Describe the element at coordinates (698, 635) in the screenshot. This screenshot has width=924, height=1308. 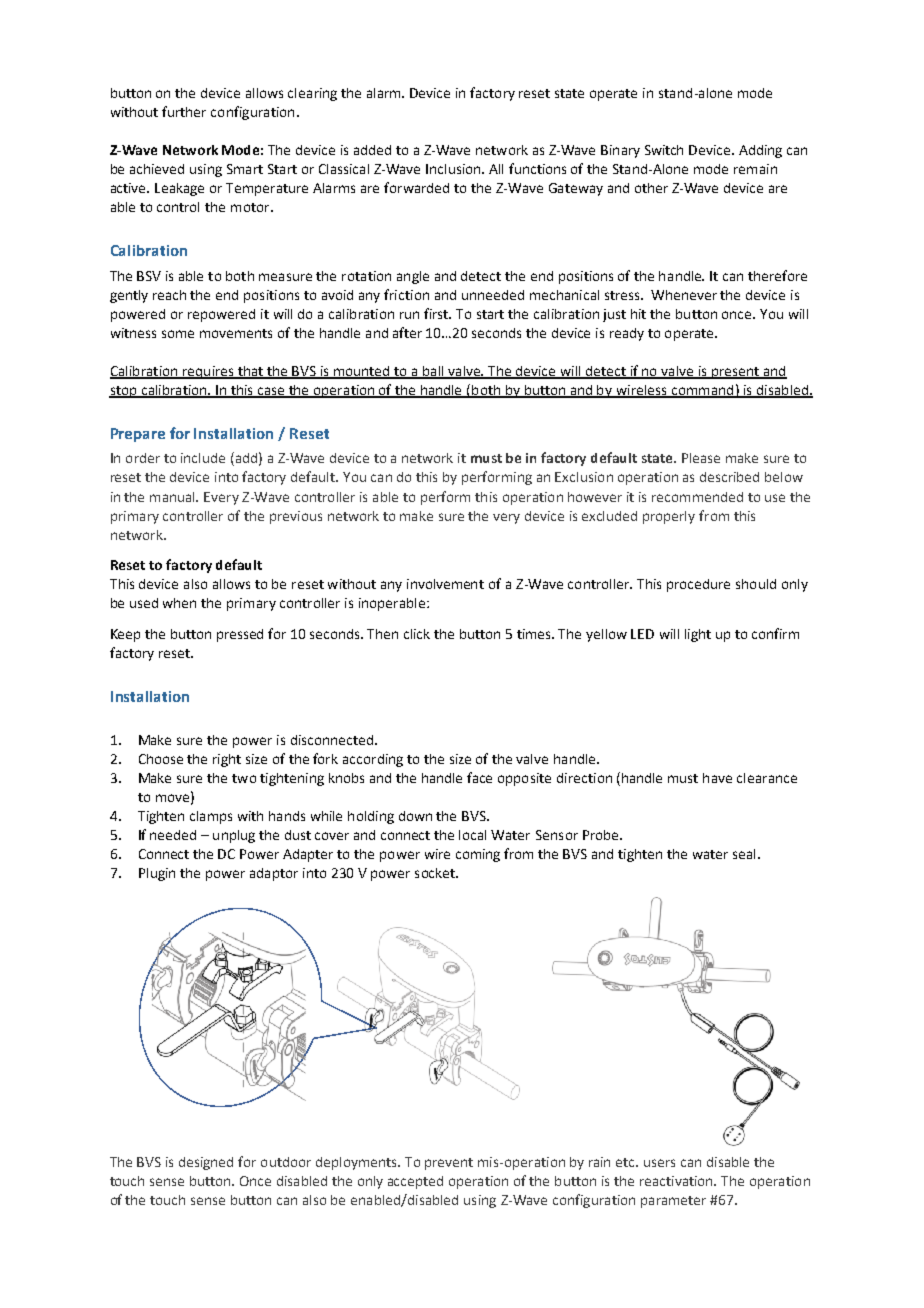
I see `light` at that location.
